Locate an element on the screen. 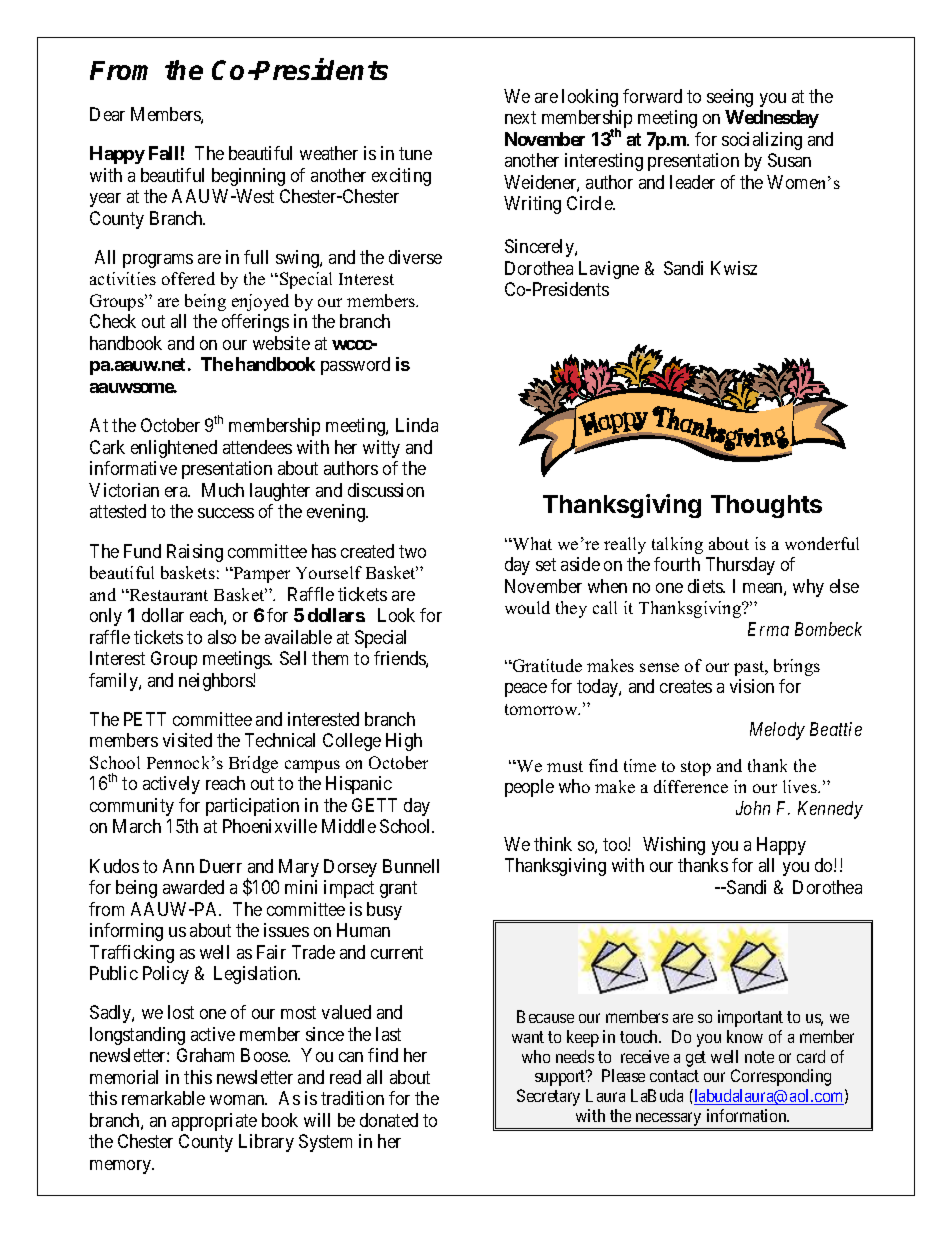 This screenshot has height=1233, width=952. Lavigne is located at coordinates (609, 270).
